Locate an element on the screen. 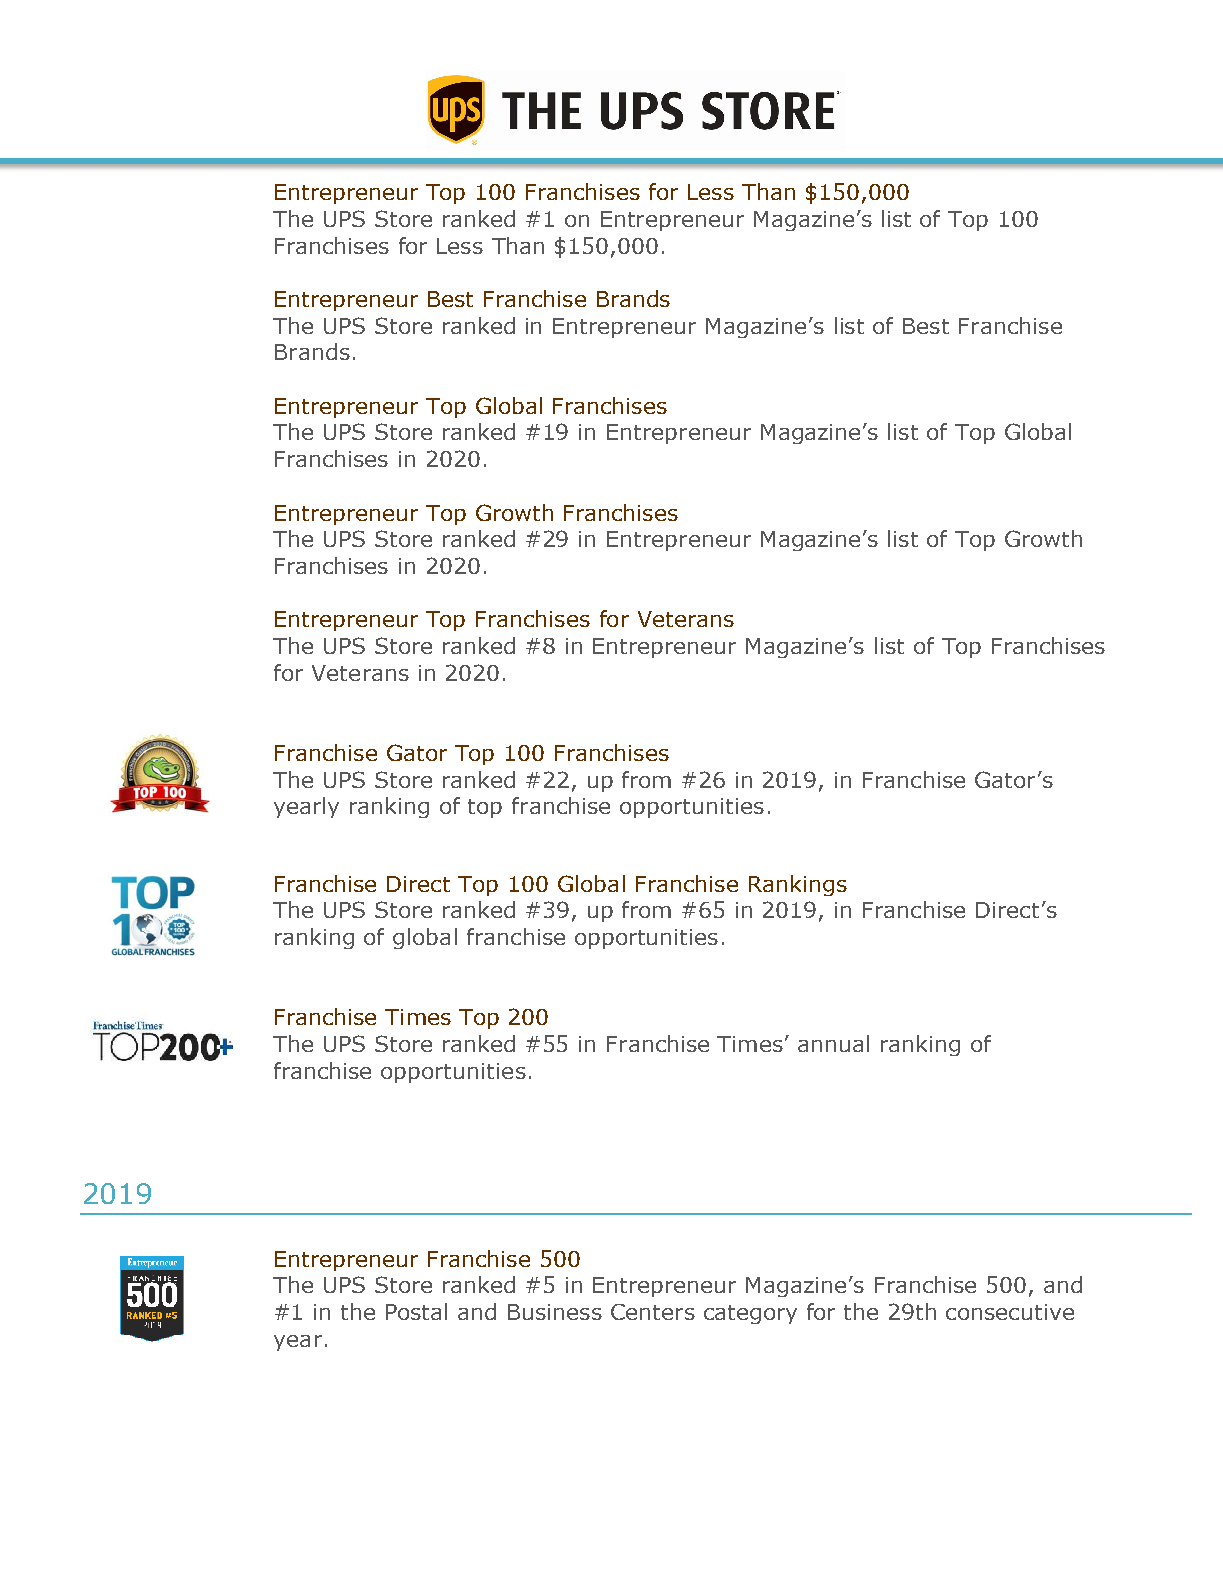  Business is located at coordinates (555, 1312).
